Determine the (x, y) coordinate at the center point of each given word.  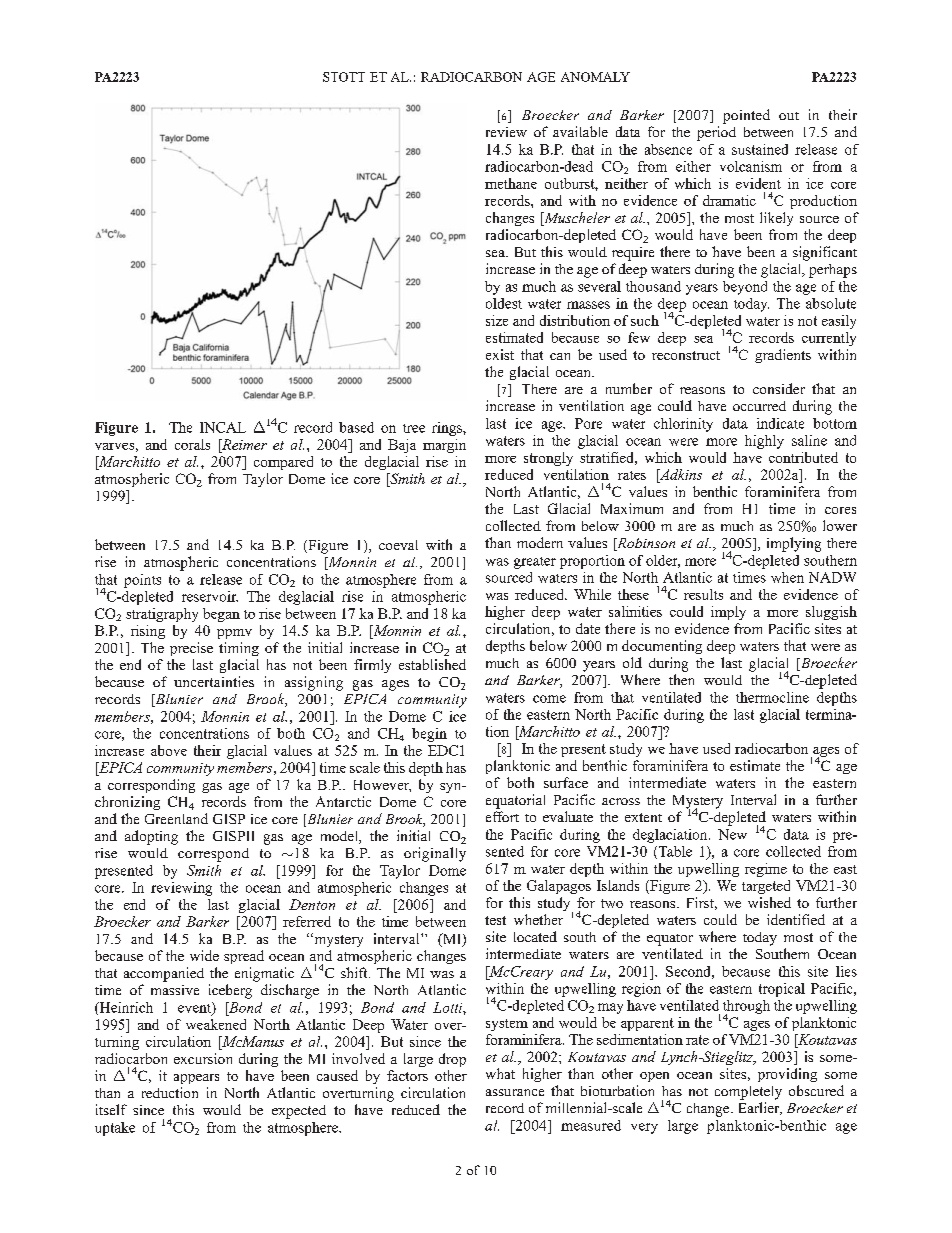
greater (535, 563)
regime (766, 870)
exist (500, 354)
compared (283, 463)
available (580, 131)
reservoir (210, 596)
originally (435, 854)
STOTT (344, 77)
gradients (783, 356)
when (787, 577)
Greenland (176, 818)
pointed (746, 116)
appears (196, 1079)
